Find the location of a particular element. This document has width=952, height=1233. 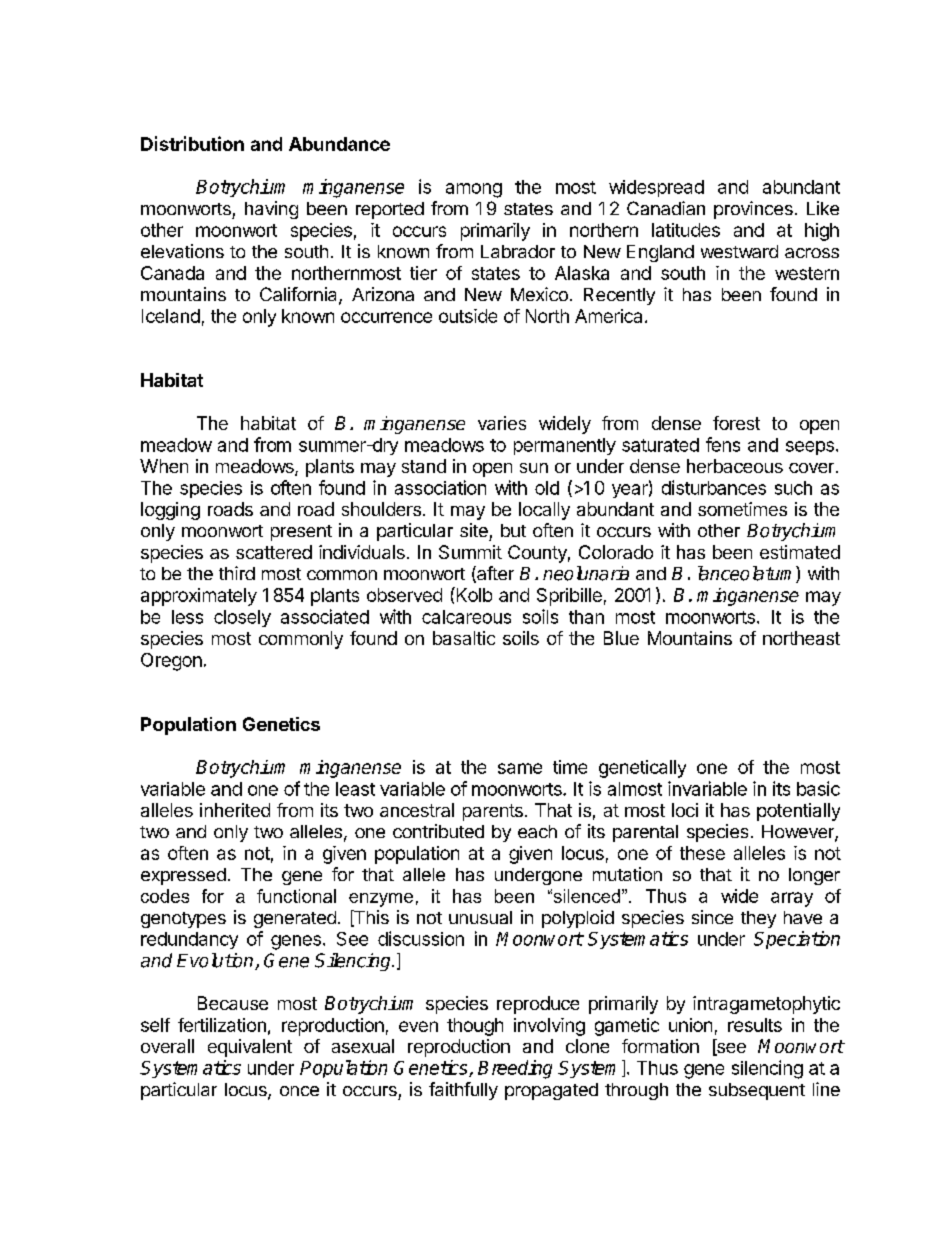

equivalent is located at coordinates (250, 1048).
